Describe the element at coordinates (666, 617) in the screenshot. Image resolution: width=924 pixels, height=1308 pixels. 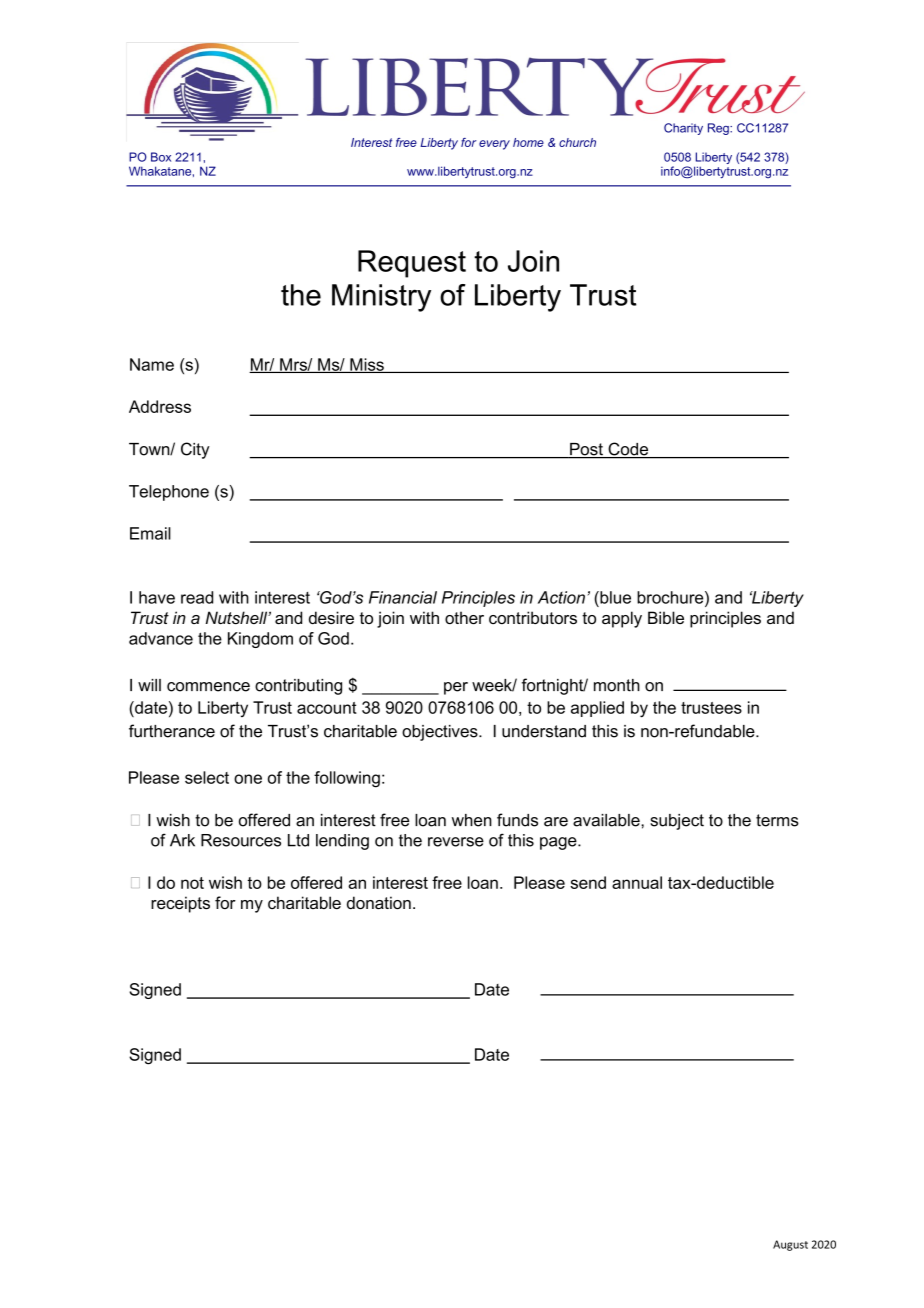
I see `Bible` at that location.
